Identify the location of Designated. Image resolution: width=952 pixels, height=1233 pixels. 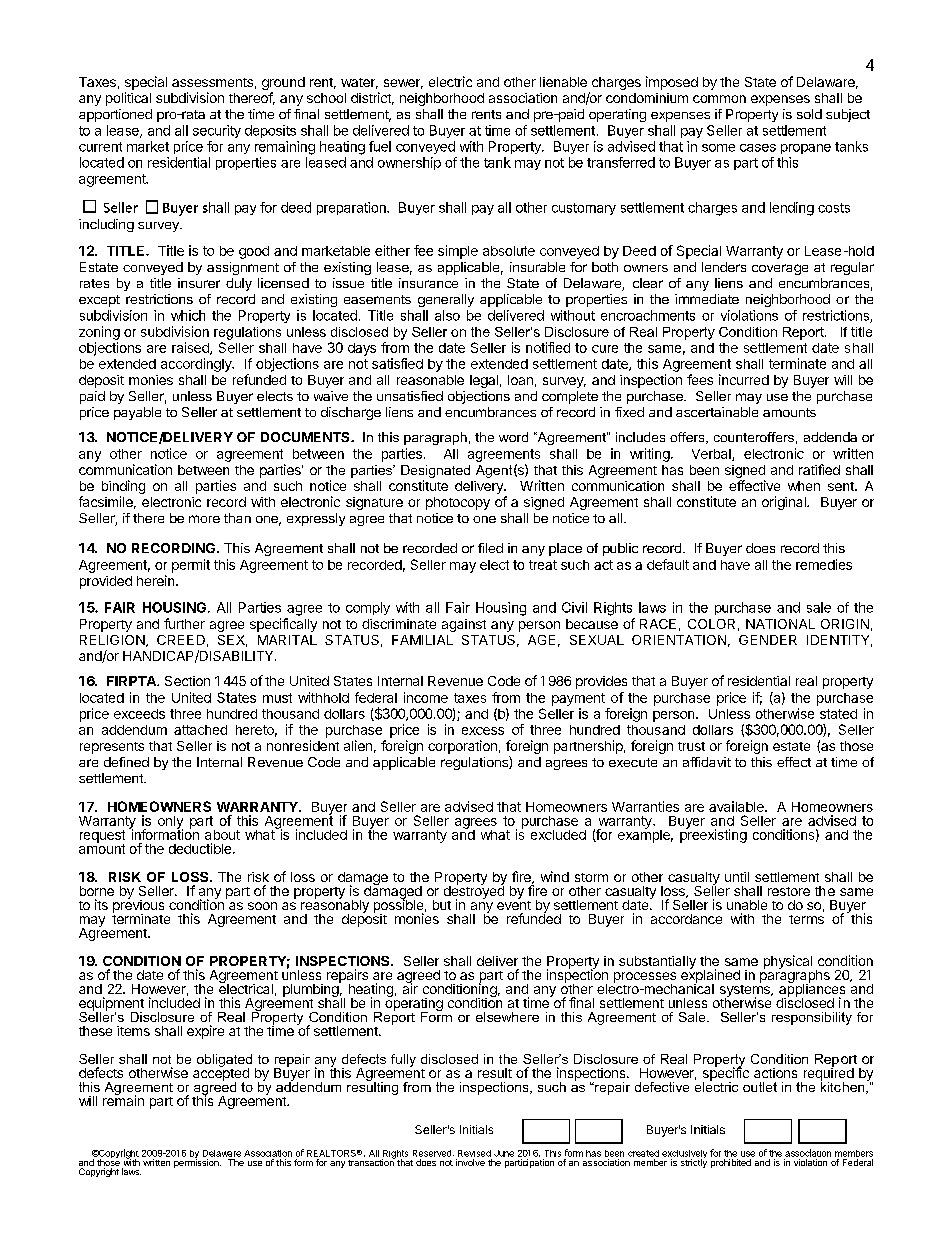
(435, 471).
